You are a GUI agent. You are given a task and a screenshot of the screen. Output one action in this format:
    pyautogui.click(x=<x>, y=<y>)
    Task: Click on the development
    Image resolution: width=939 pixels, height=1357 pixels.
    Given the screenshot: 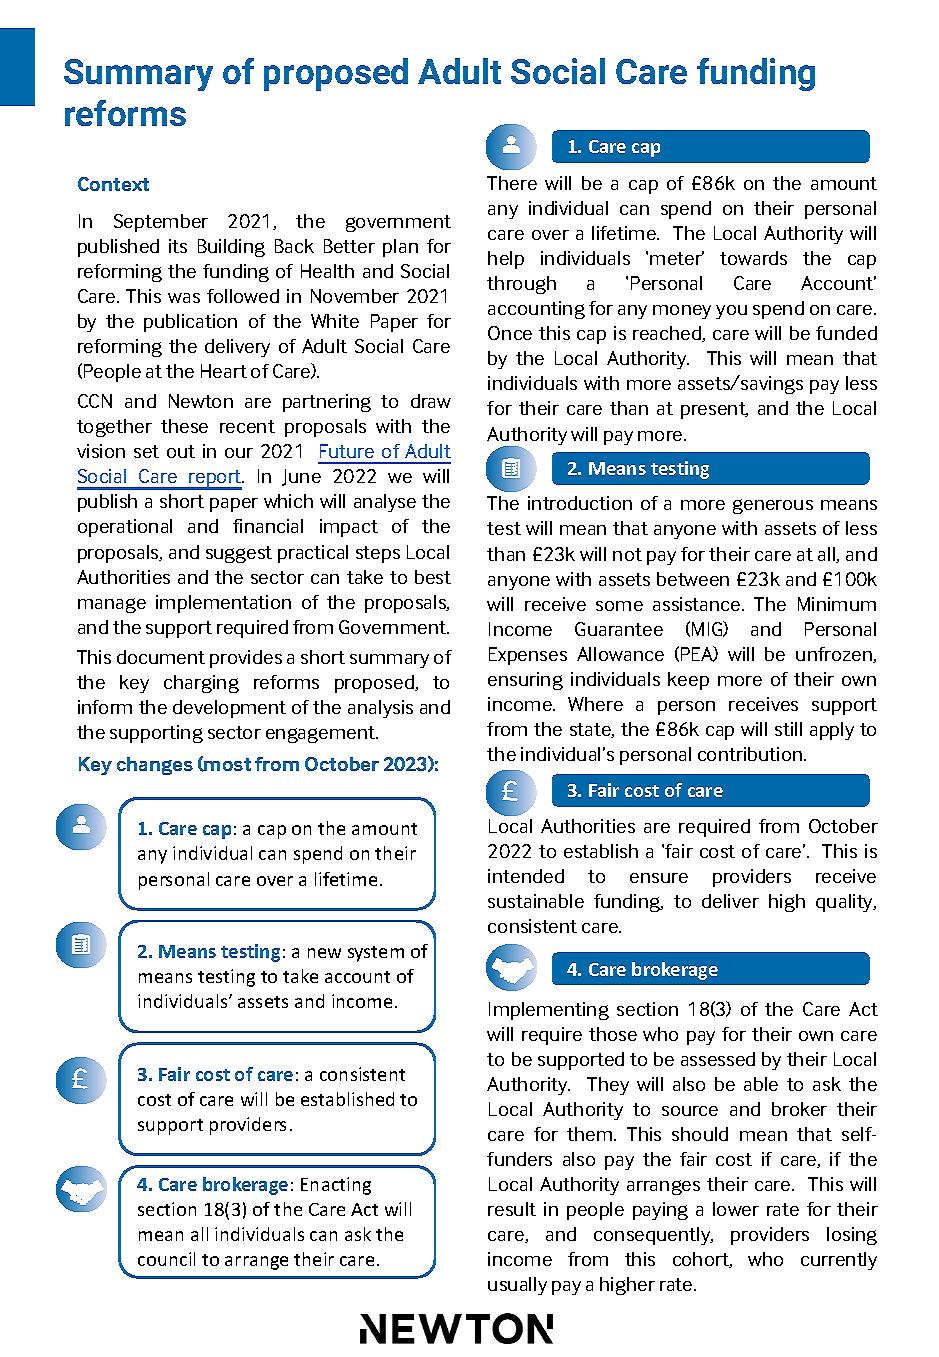 What is the action you would take?
    pyautogui.click(x=229, y=709)
